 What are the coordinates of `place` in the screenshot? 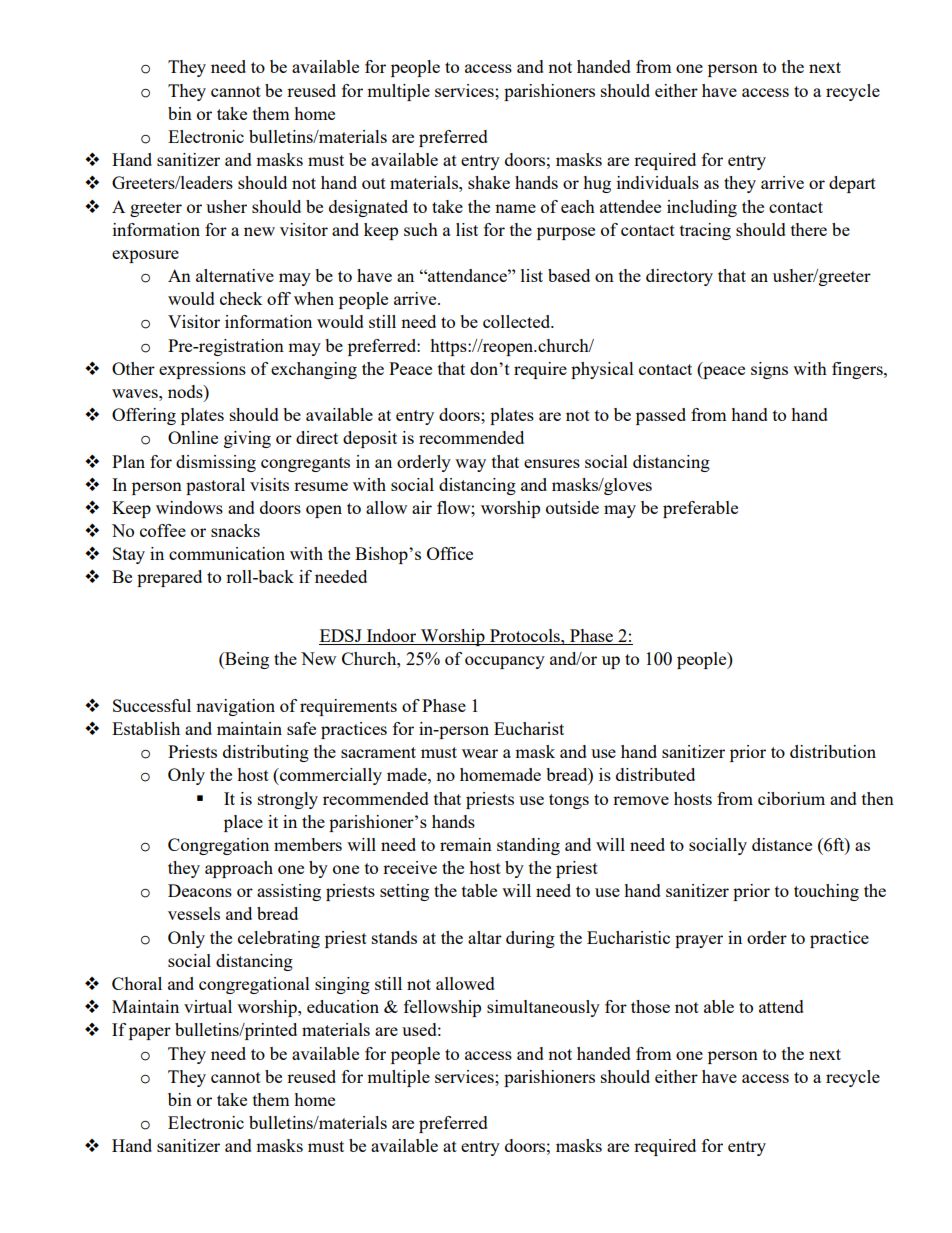 It's located at (243, 823).
